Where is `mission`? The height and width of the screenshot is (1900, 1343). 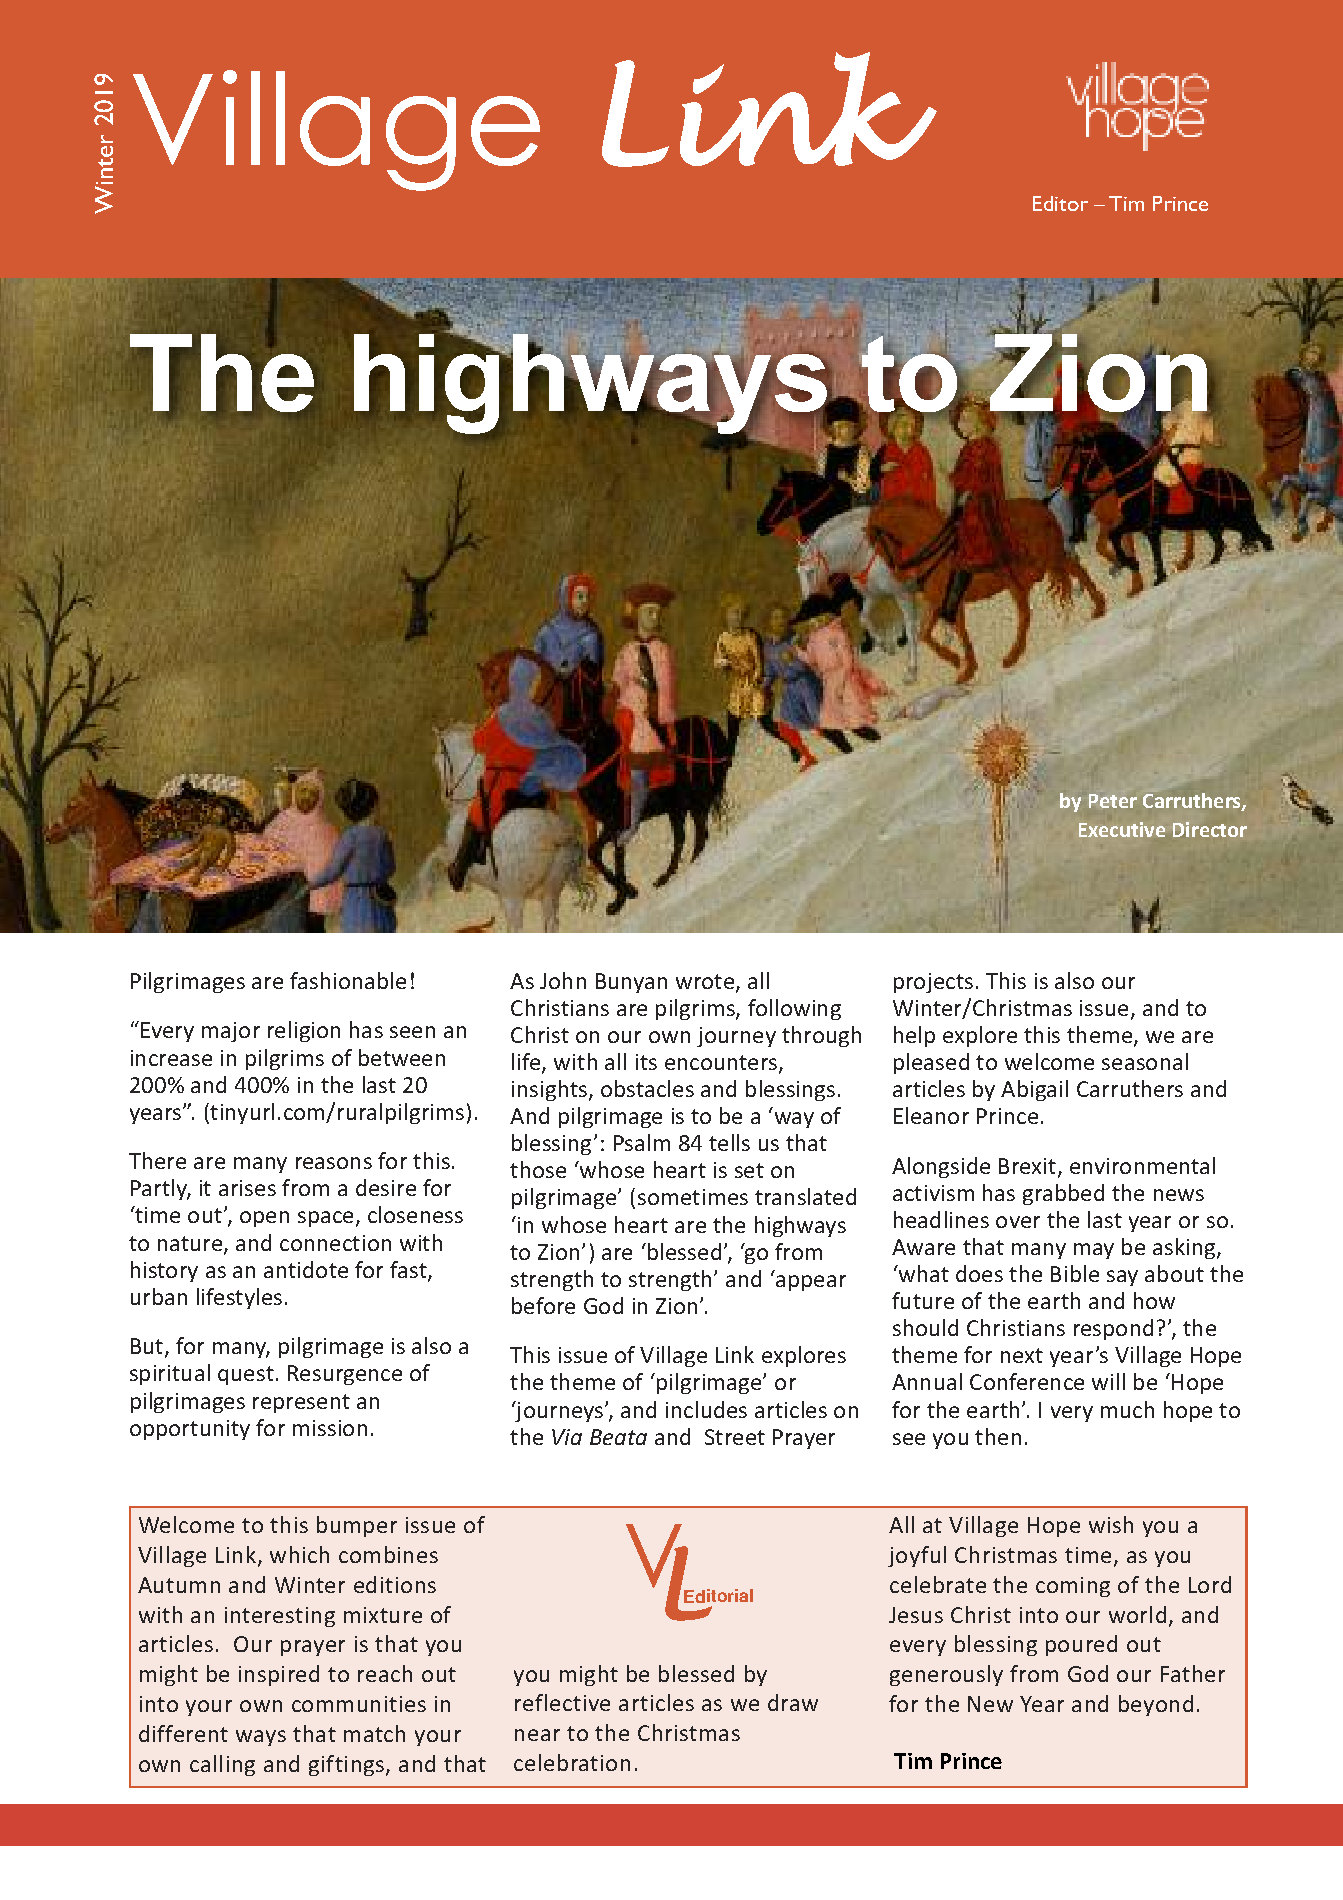
mission is located at coordinates (330, 1428).
